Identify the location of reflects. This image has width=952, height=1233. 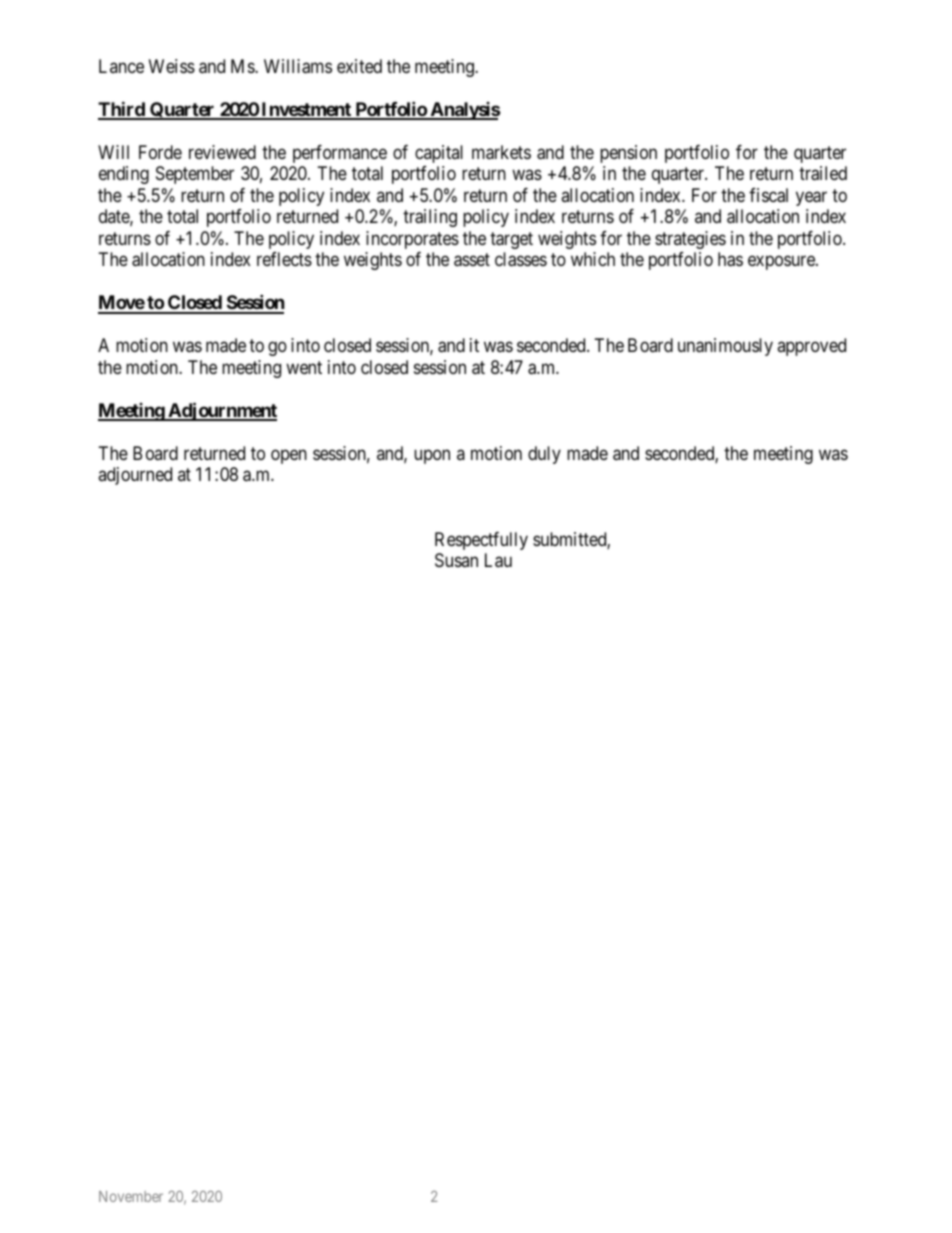
(284, 259).
